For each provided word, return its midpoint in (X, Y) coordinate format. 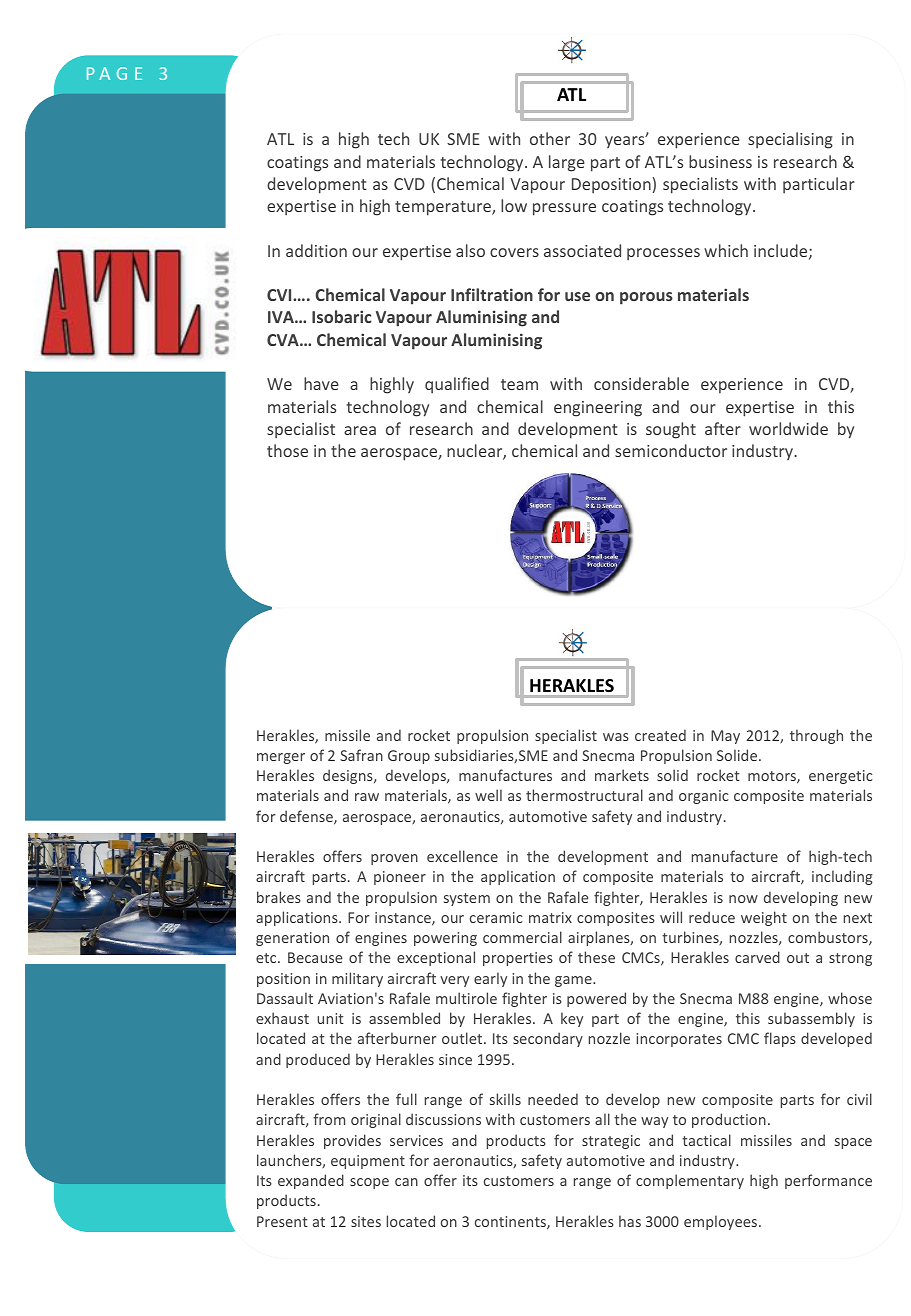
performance (828, 1181)
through (816, 736)
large (567, 163)
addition (316, 250)
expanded (311, 1181)
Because (315, 957)
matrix (550, 917)
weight (764, 918)
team (519, 384)
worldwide (788, 428)
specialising (790, 140)
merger (281, 758)
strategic (611, 1142)
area (360, 430)
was (616, 737)
